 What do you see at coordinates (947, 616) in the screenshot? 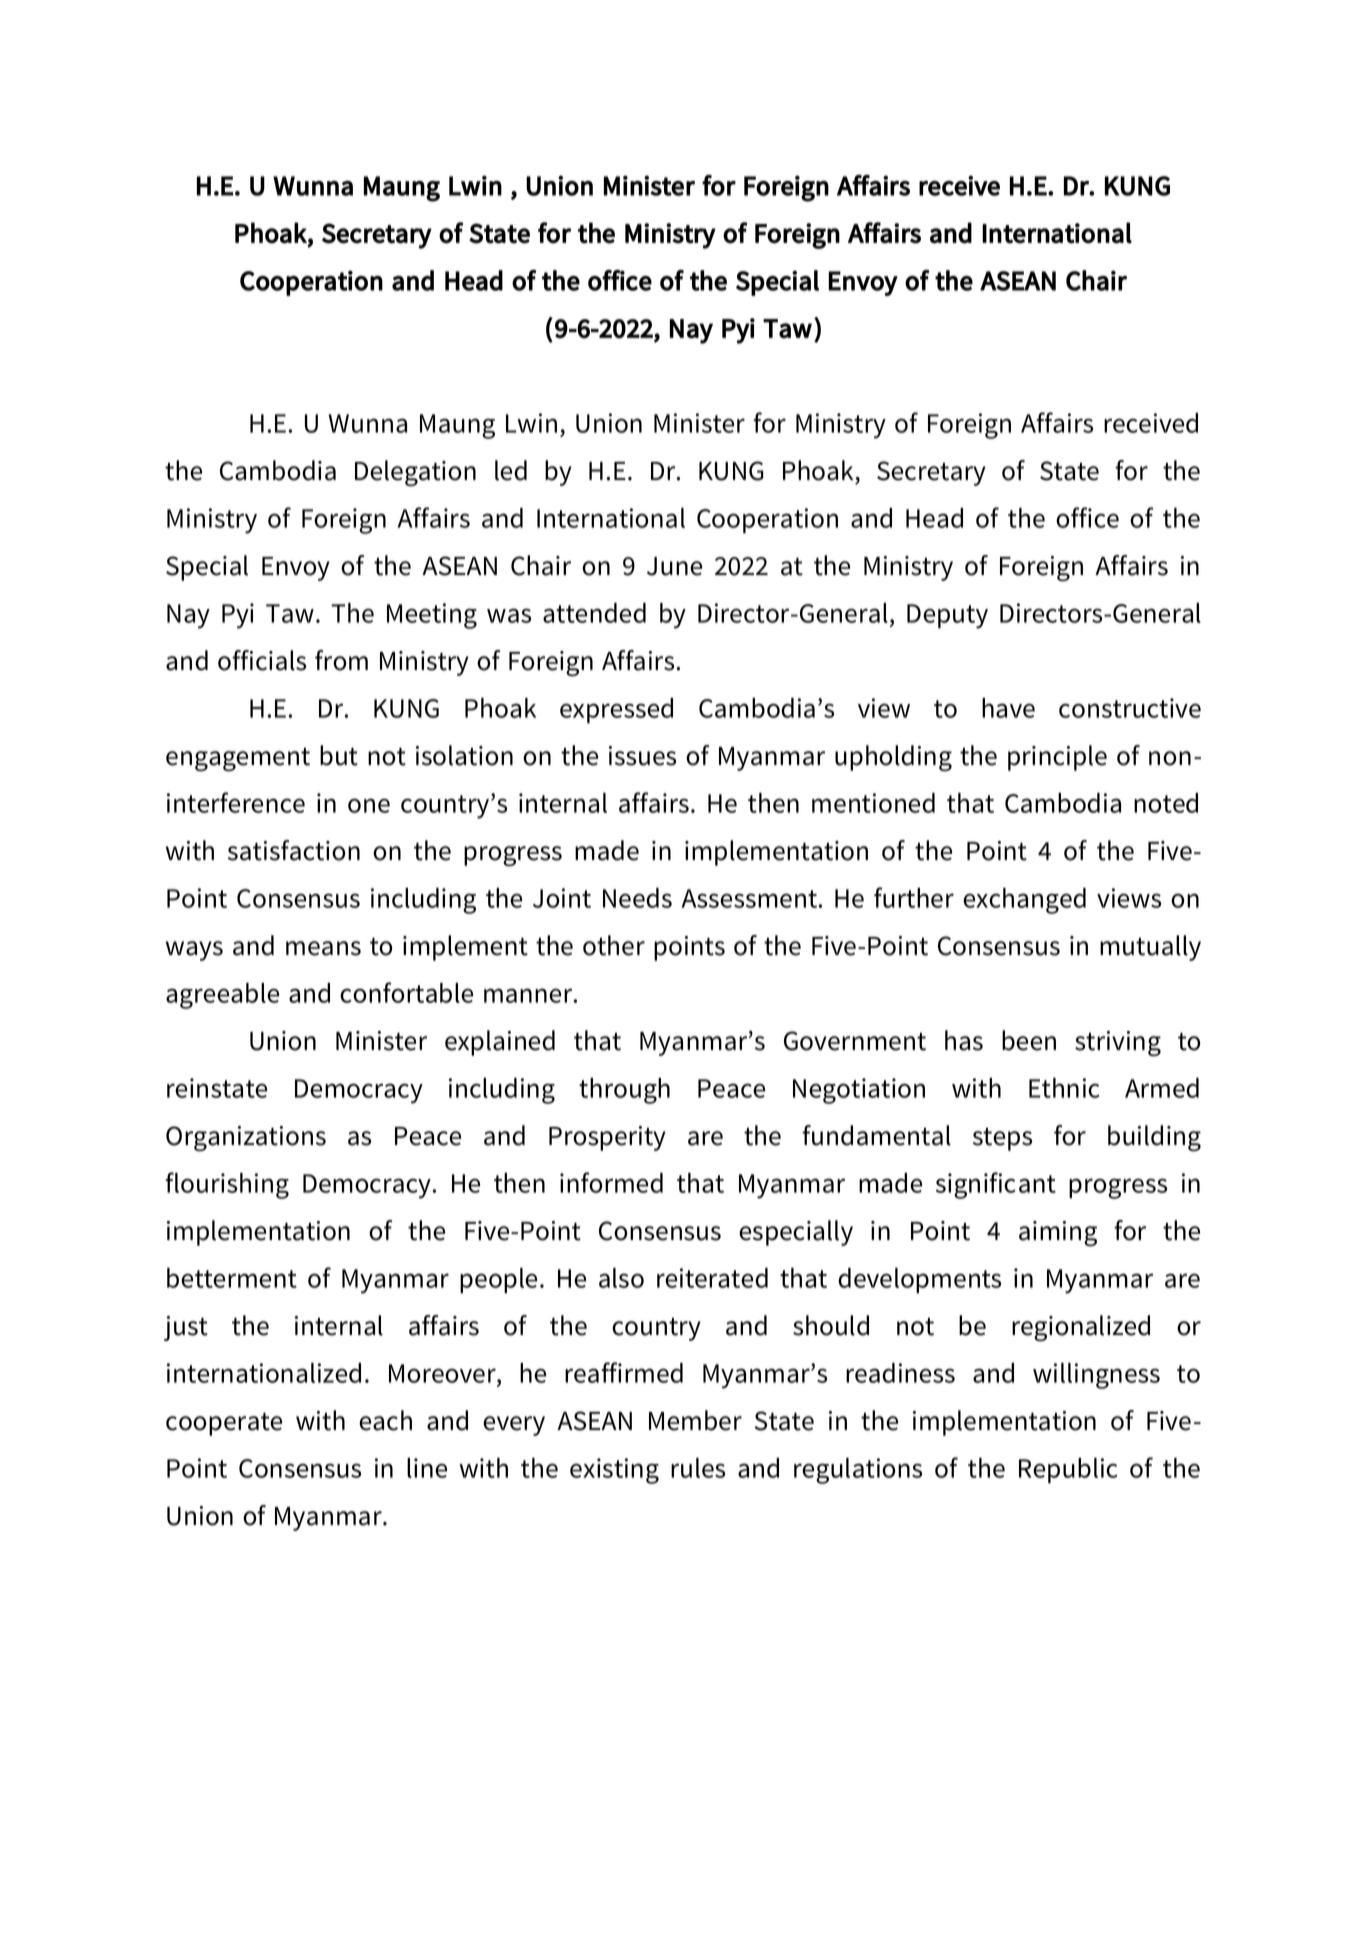
I see `Deputy` at bounding box center [947, 616].
